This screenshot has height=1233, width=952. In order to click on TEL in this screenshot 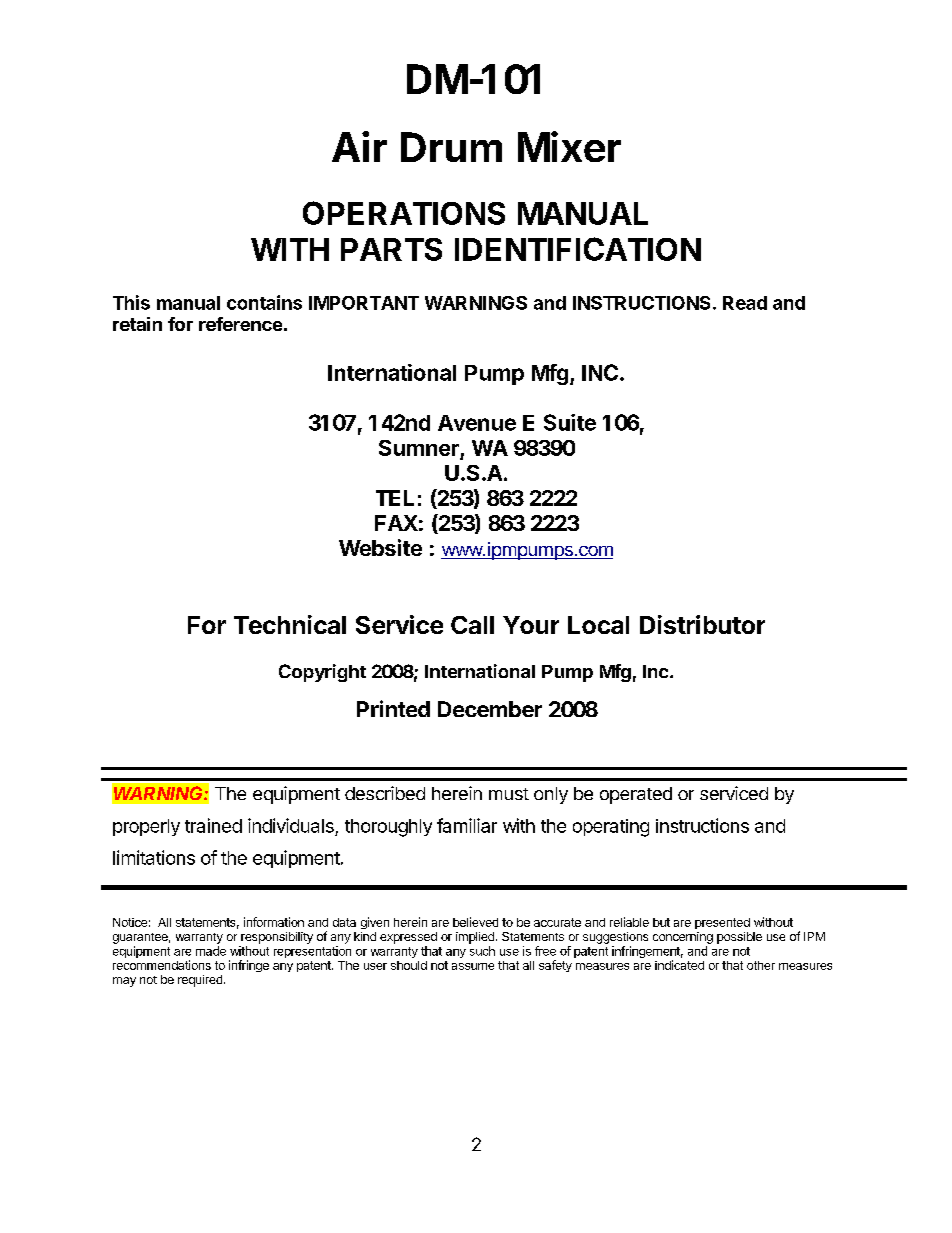, I will do `click(395, 498)`.
